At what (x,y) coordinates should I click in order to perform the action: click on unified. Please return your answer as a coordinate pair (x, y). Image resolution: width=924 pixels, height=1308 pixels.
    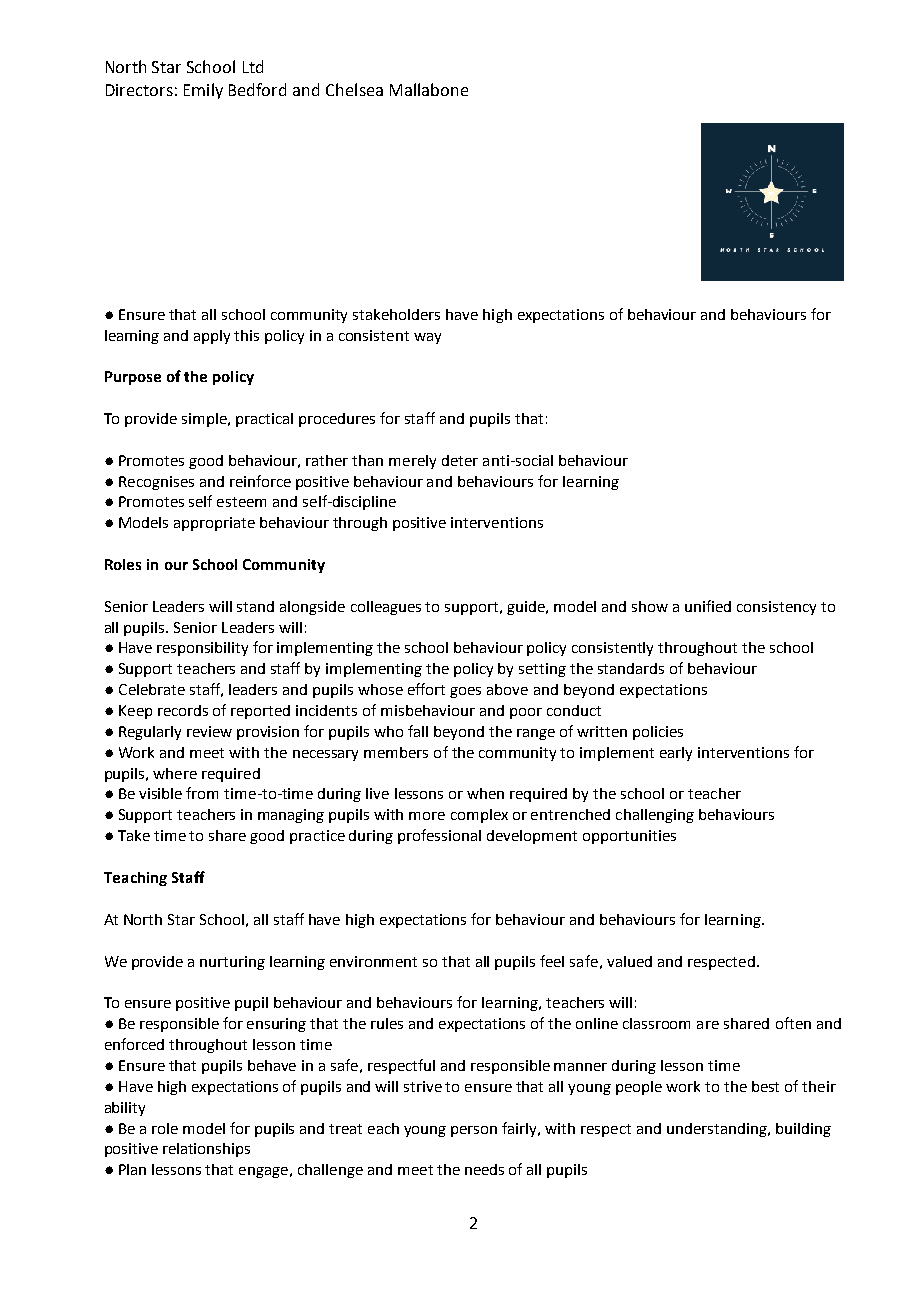
    Looking at the image, I should click on (708, 606).
